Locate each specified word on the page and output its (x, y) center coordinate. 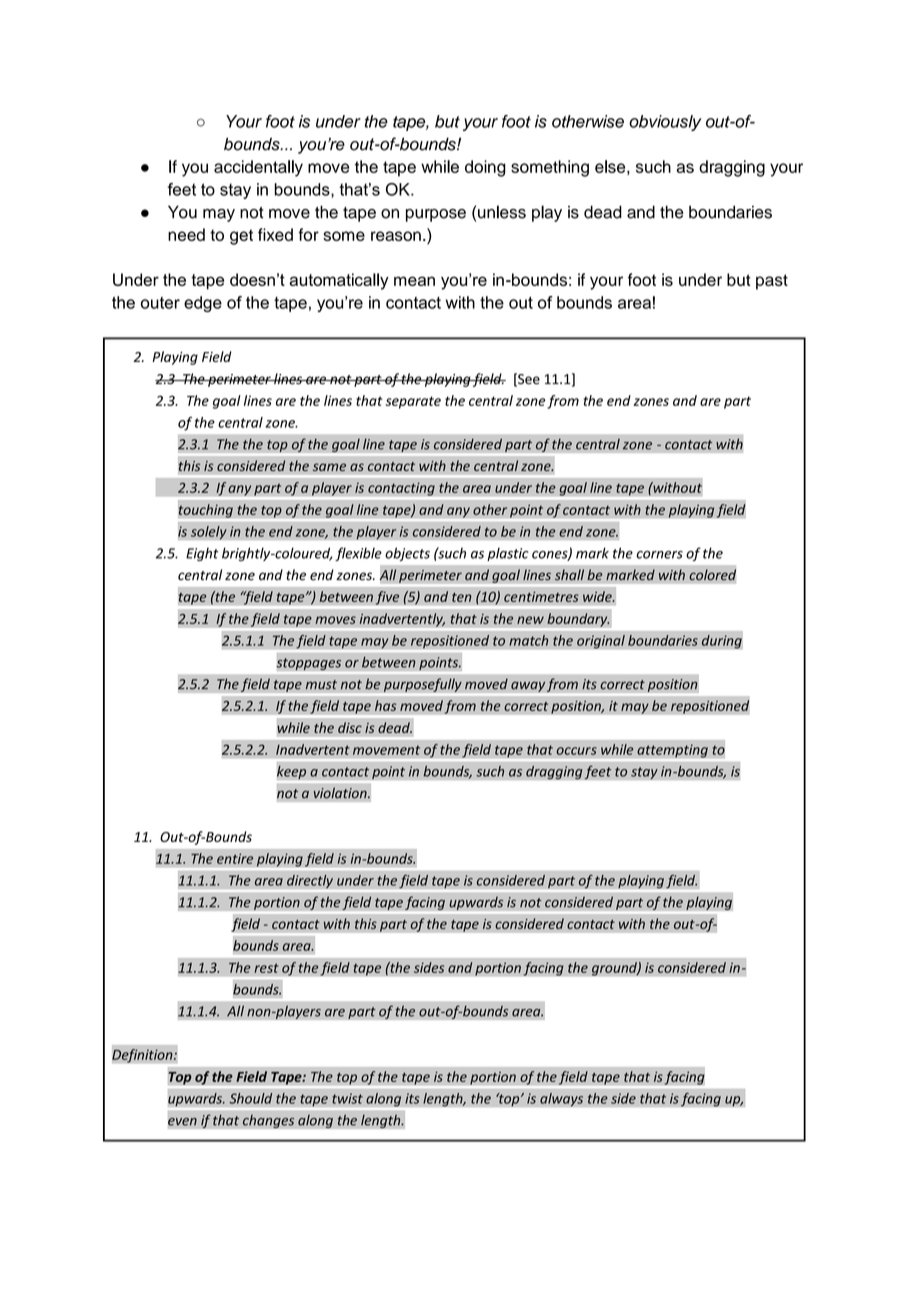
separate (413, 402)
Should (250, 1098)
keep (291, 772)
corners (659, 555)
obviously (665, 123)
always (562, 1099)
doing (485, 168)
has (386, 705)
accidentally (258, 168)
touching (205, 511)
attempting (672, 751)
